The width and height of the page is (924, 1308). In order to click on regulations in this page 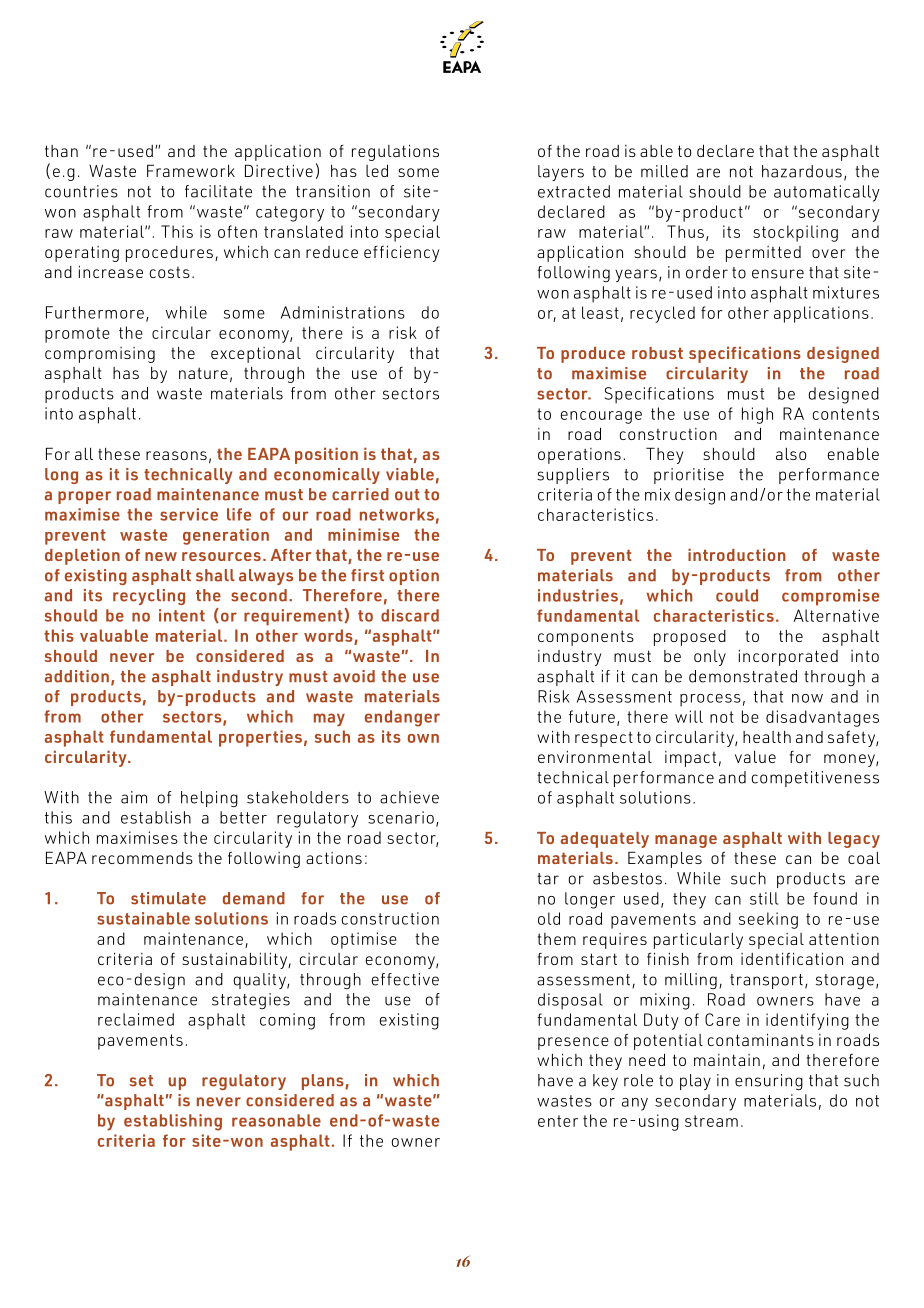, I will do `click(395, 152)`.
